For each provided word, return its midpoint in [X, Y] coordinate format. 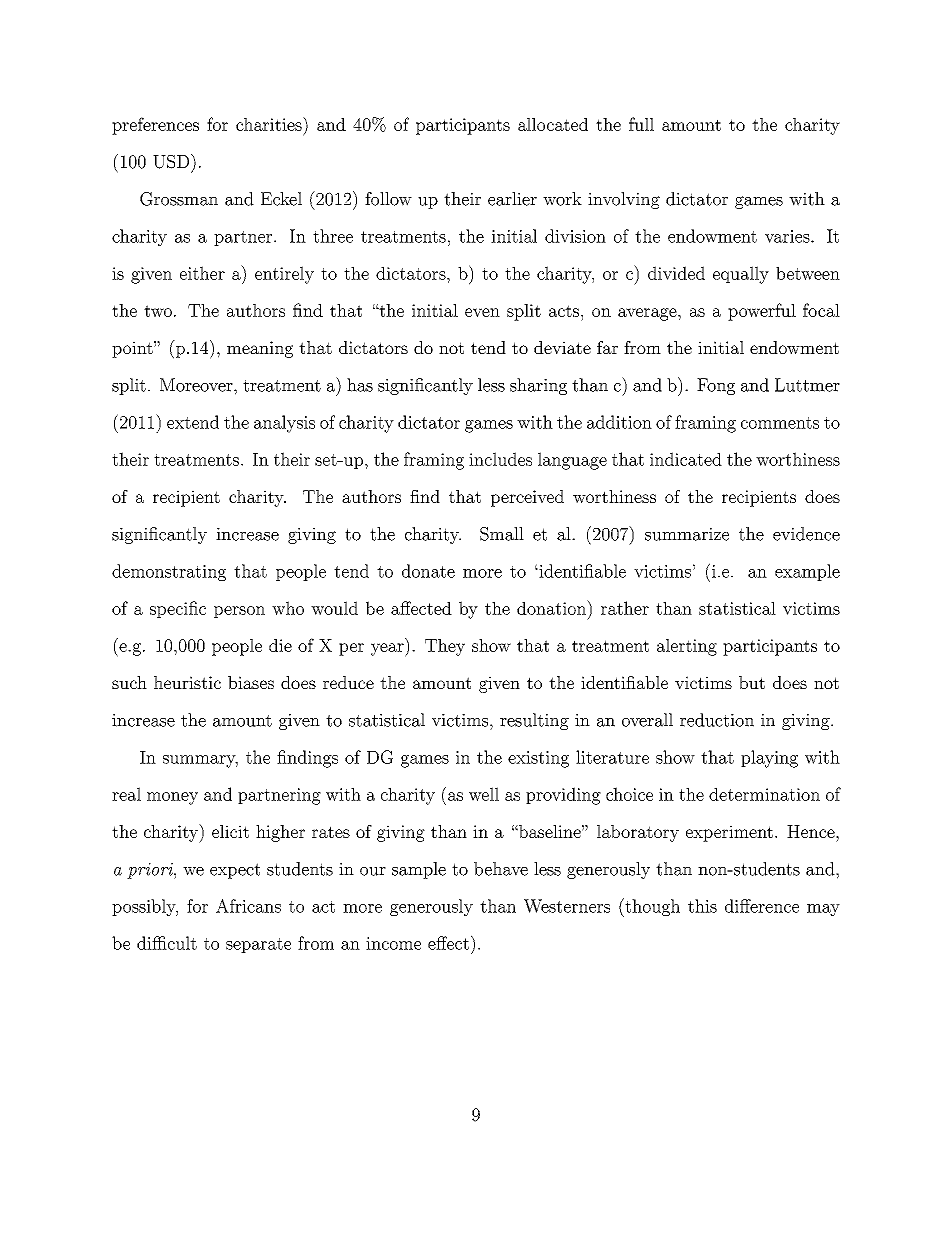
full [641, 124]
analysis [284, 424]
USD [172, 161]
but [752, 682]
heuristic [187, 682]
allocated [553, 124]
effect [448, 943]
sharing [538, 386]
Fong [716, 386]
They [445, 647]
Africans [248, 906]
